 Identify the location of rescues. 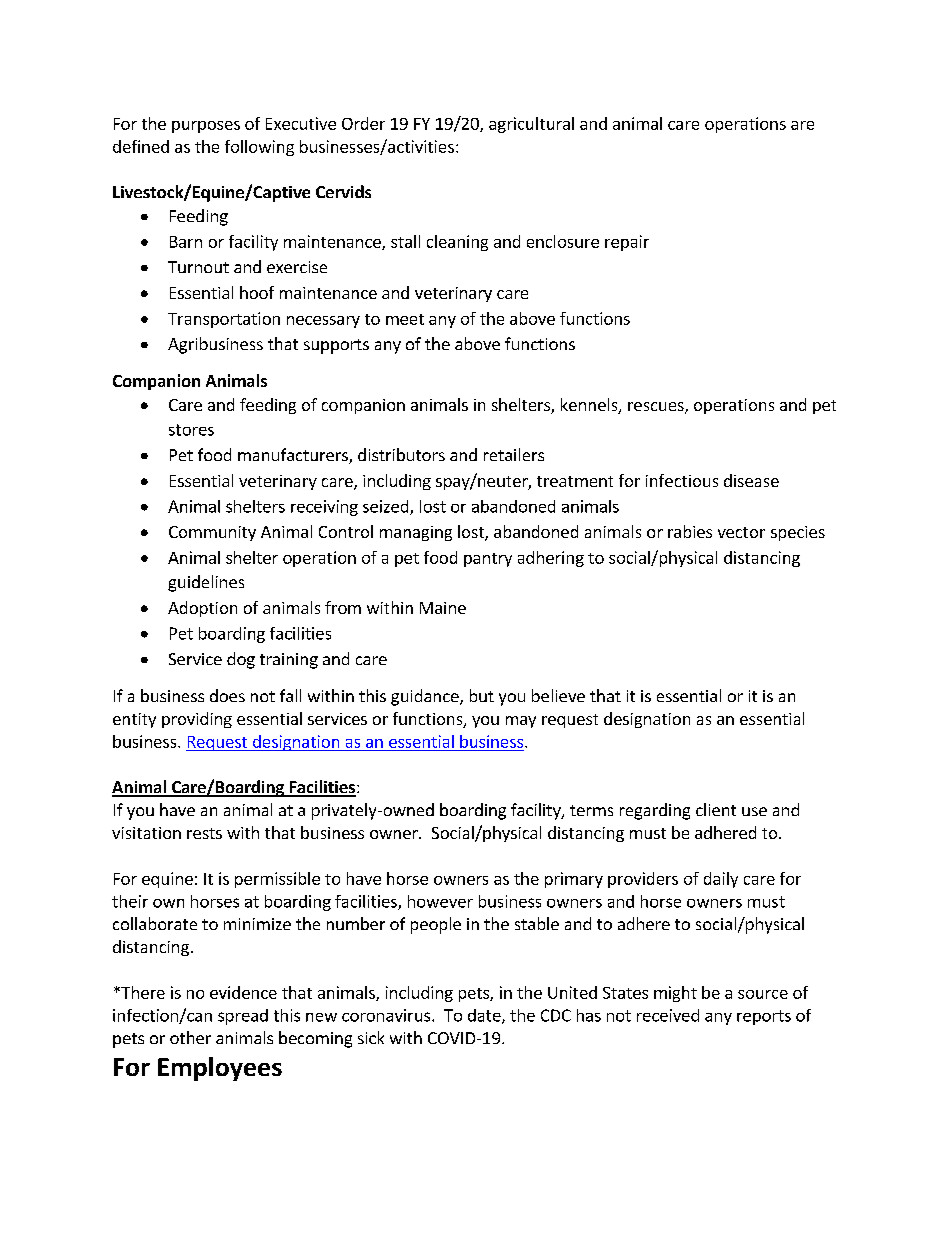
(657, 408).
